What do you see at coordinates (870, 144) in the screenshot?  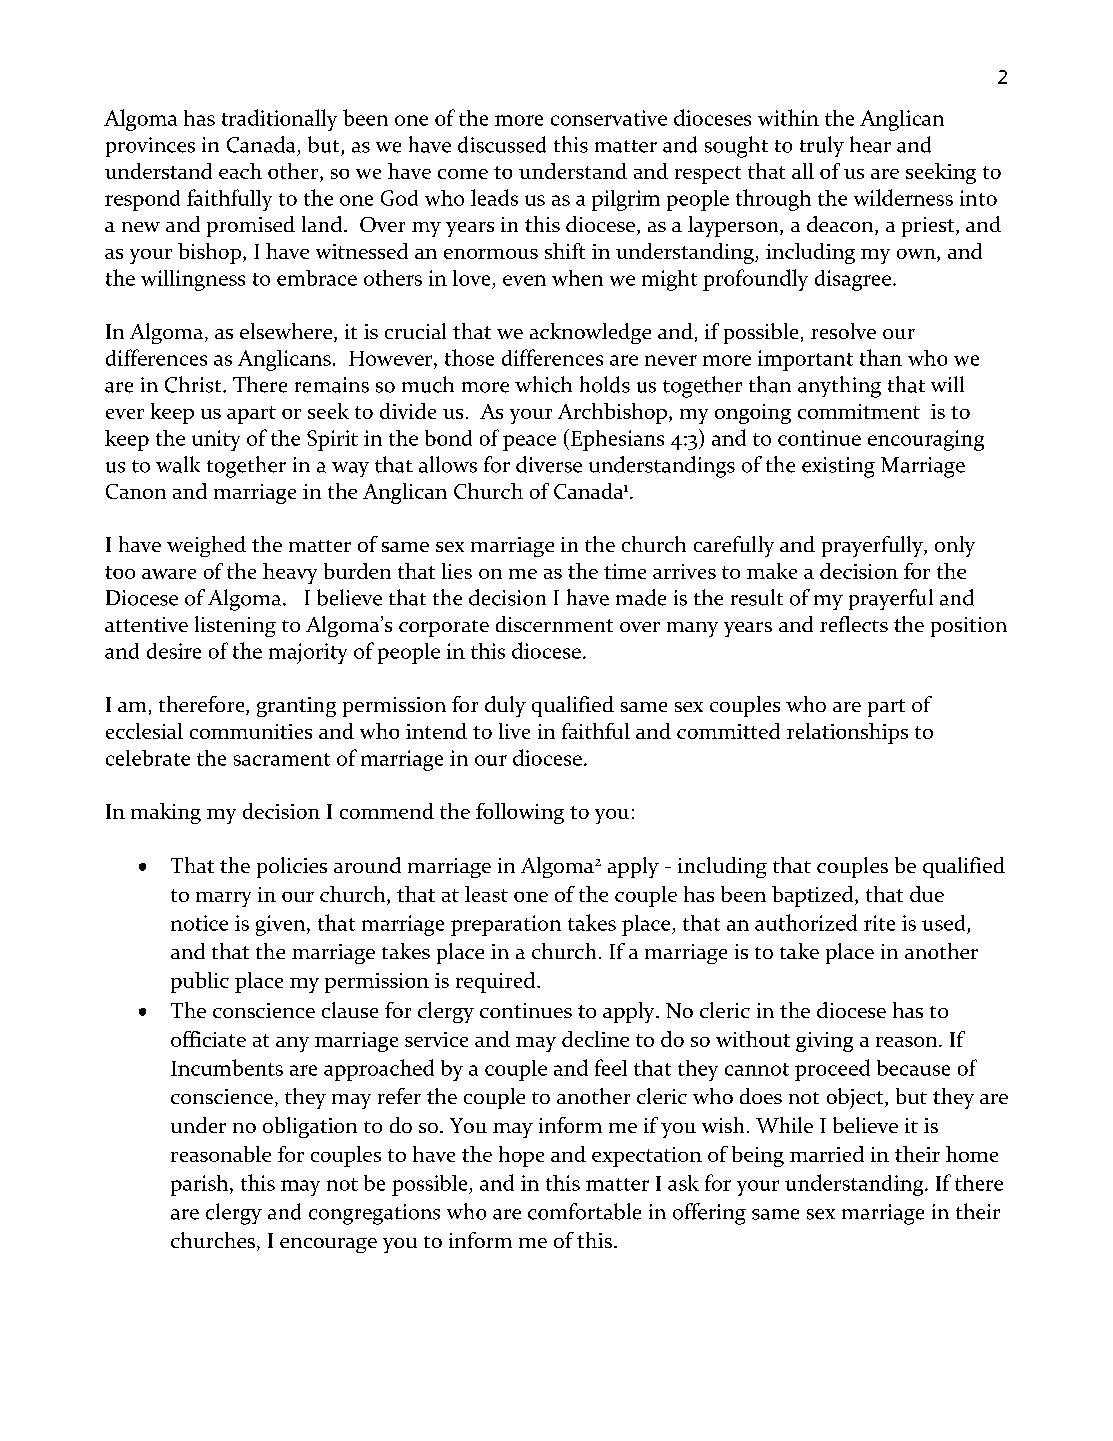 I see `hear` at bounding box center [870, 144].
